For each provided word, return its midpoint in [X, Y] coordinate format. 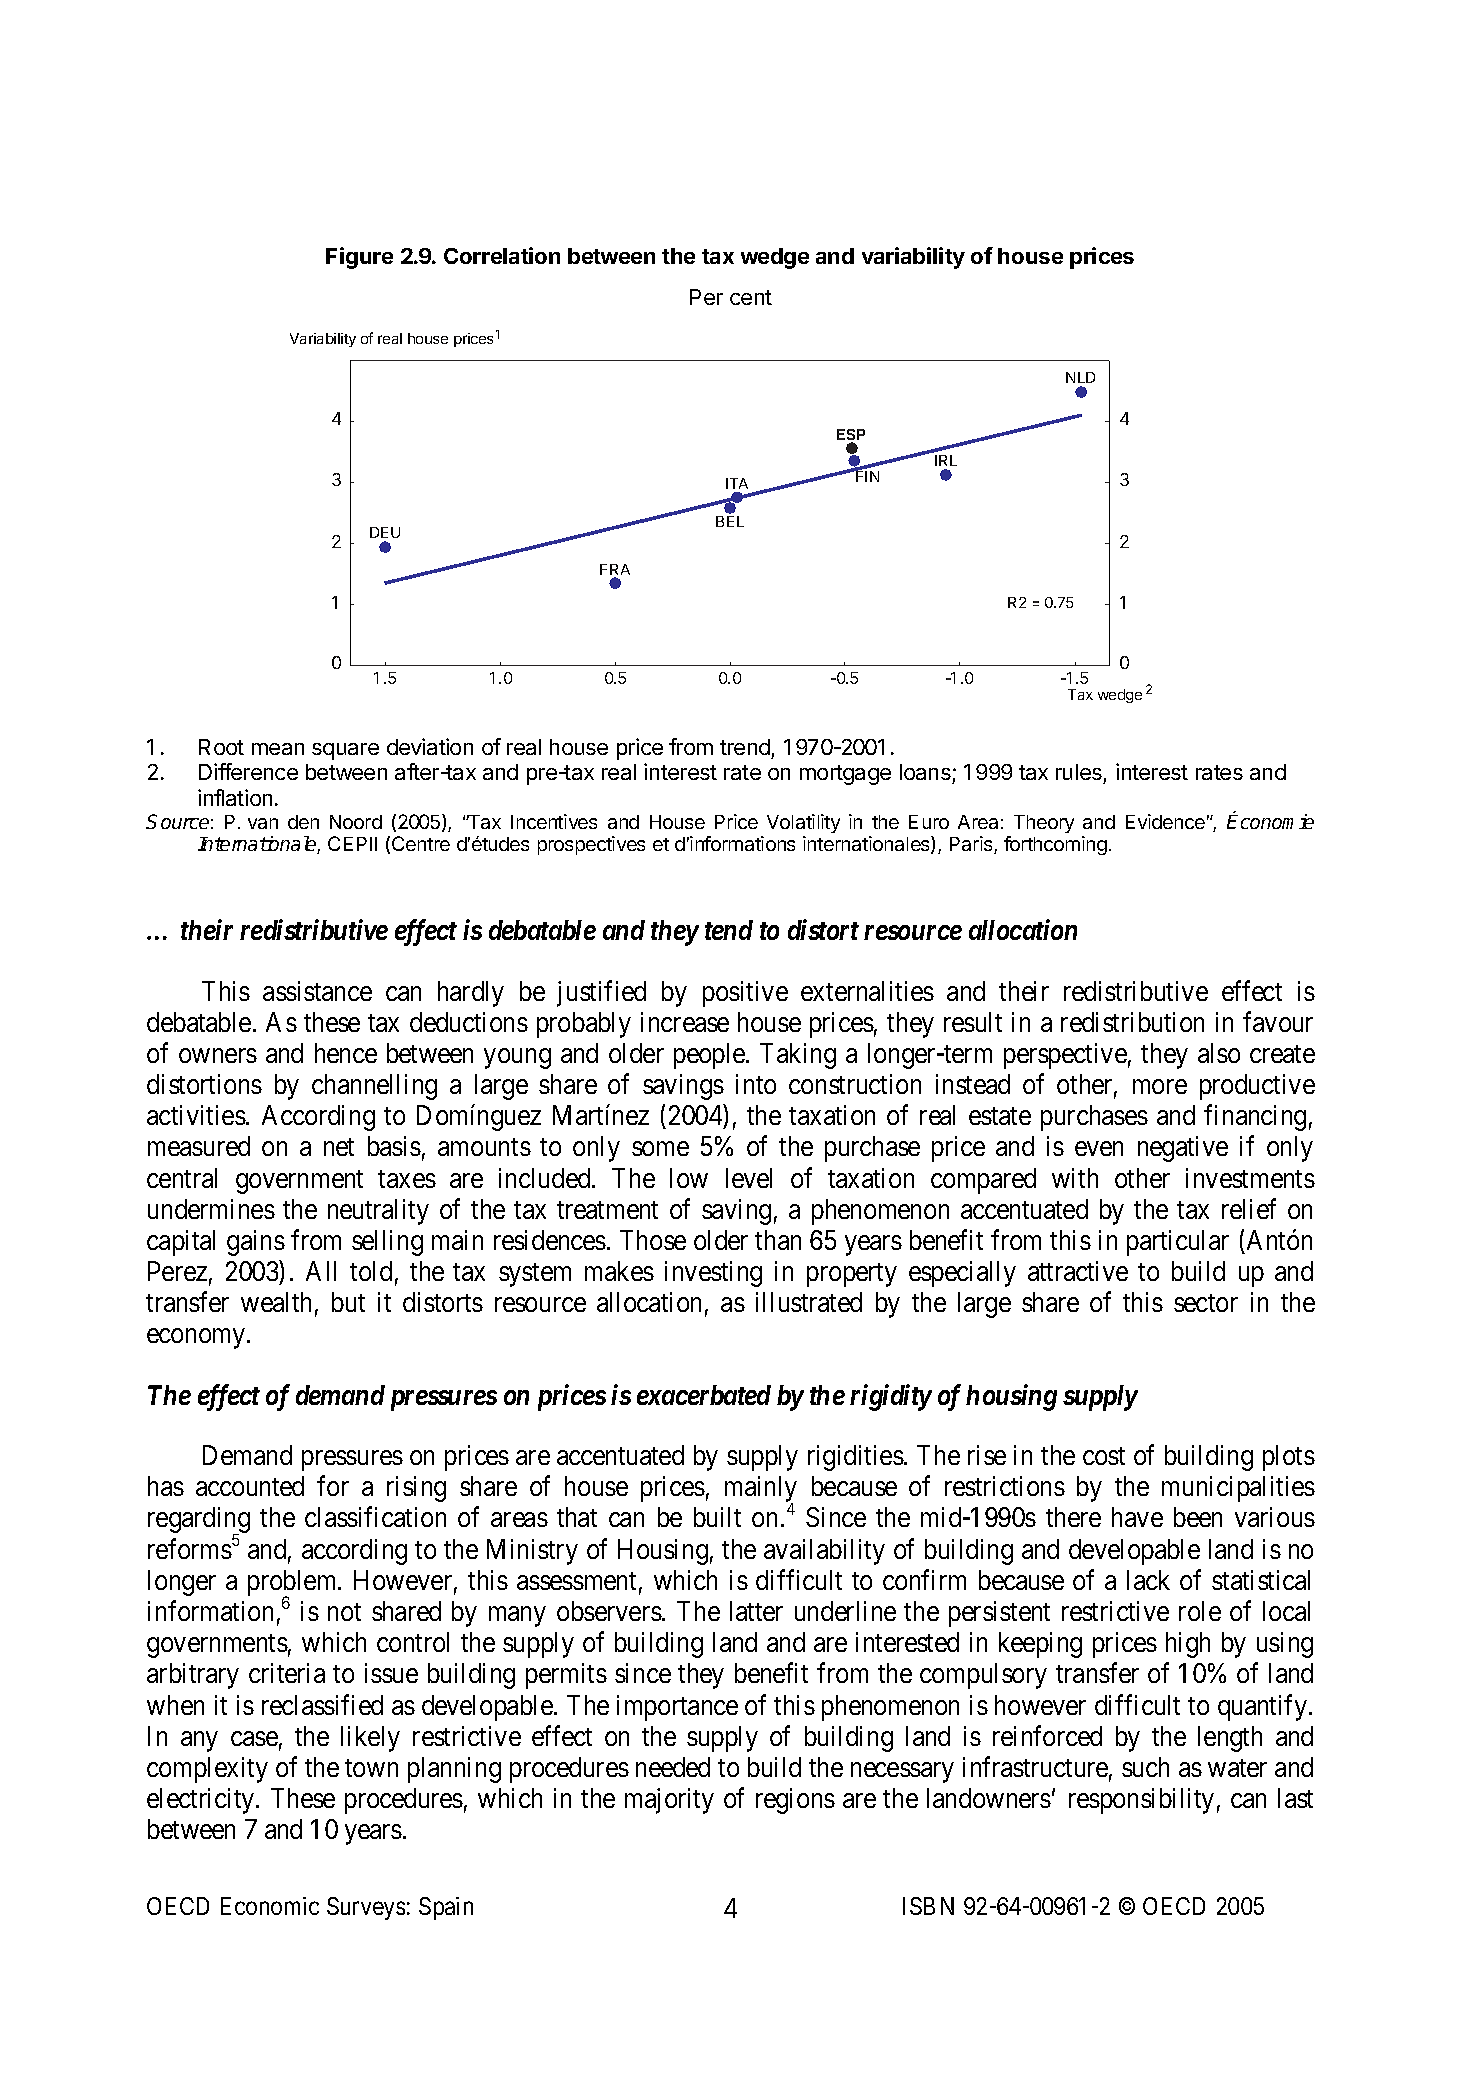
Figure [359, 258]
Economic [270, 1906]
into [756, 1084]
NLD [1080, 377]
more [1160, 1087]
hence [346, 1053]
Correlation [502, 255]
